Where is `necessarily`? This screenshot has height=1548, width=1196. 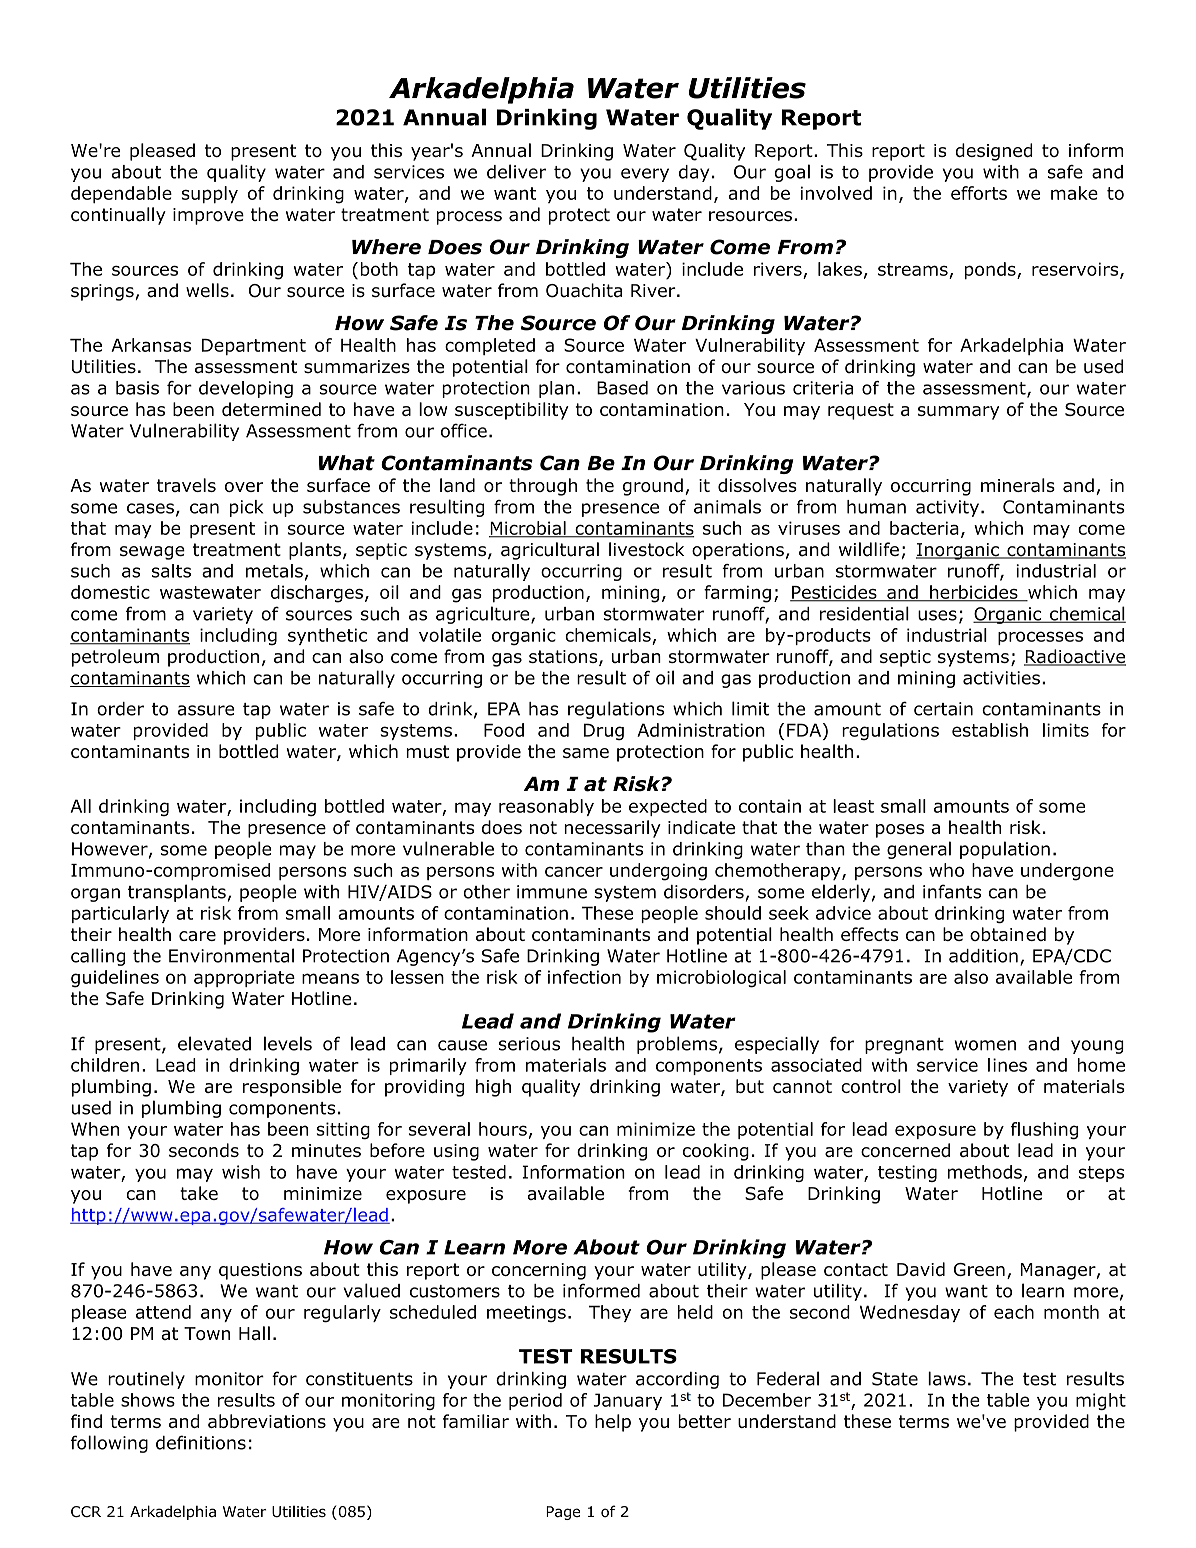 necessarily is located at coordinates (612, 829).
